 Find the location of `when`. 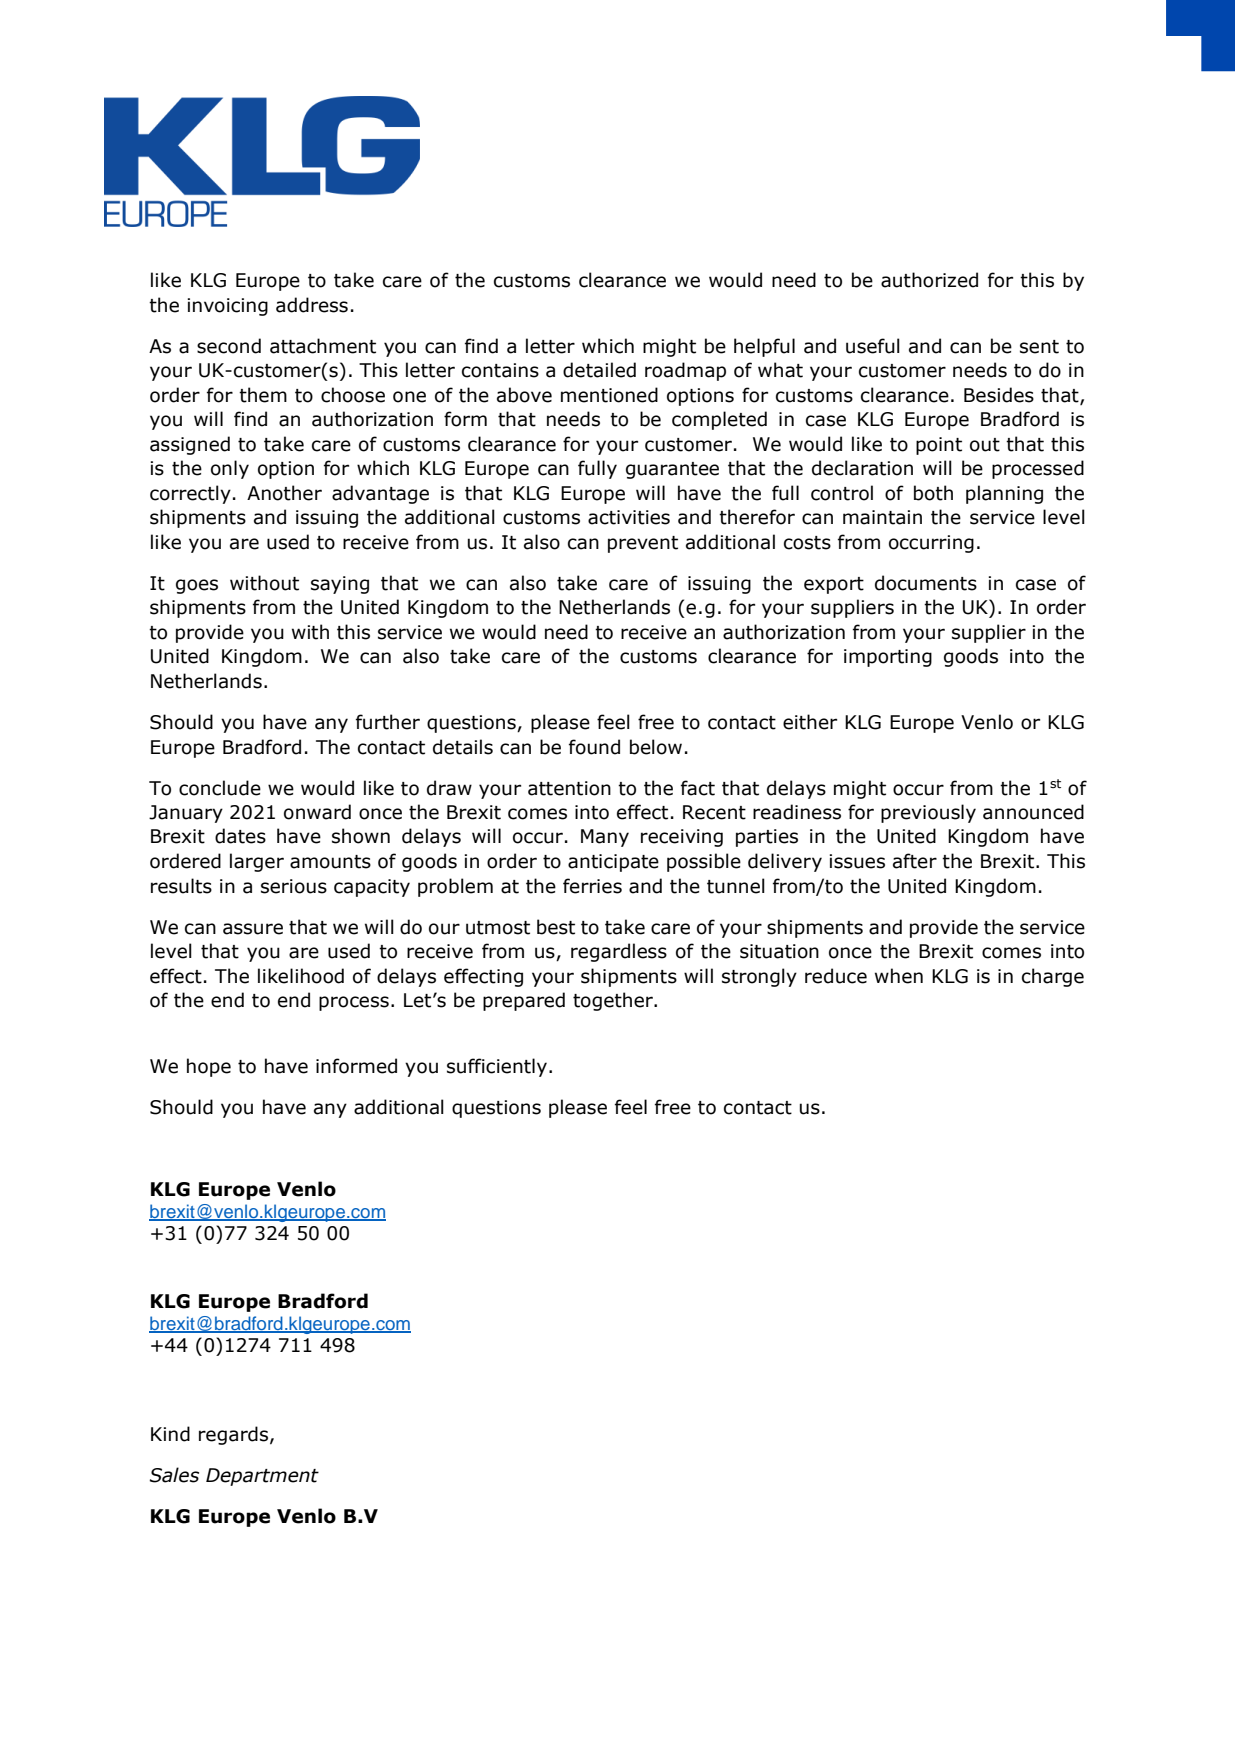

when is located at coordinates (899, 976).
